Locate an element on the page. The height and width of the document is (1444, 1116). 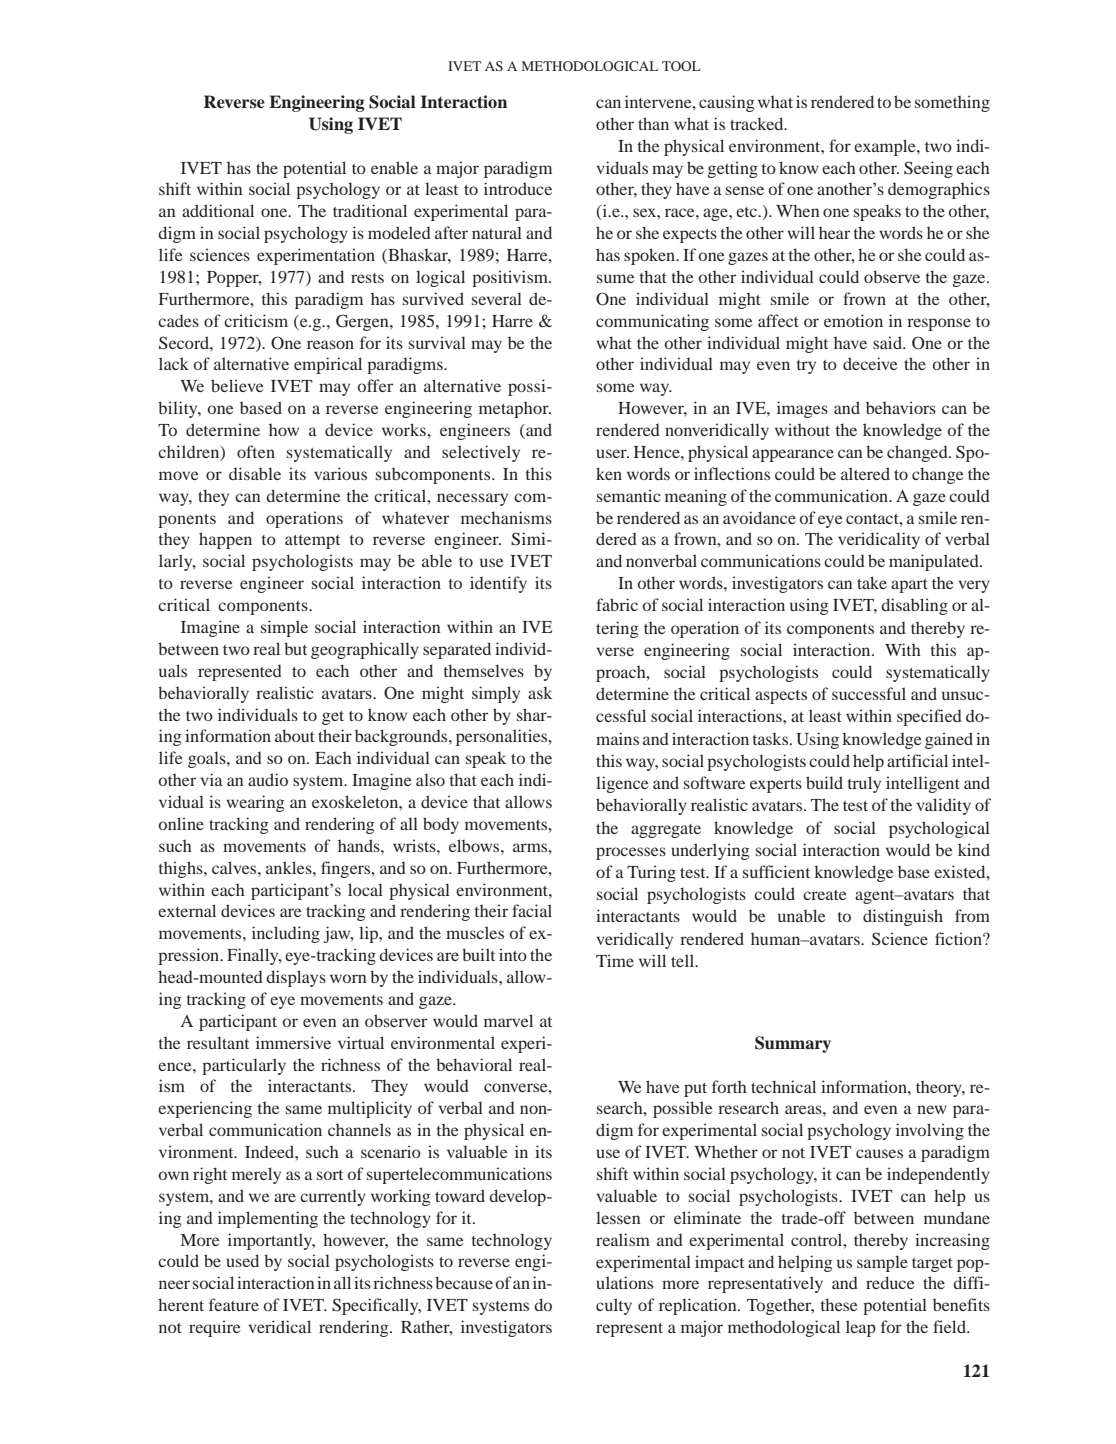
simply is located at coordinates (496, 694).
